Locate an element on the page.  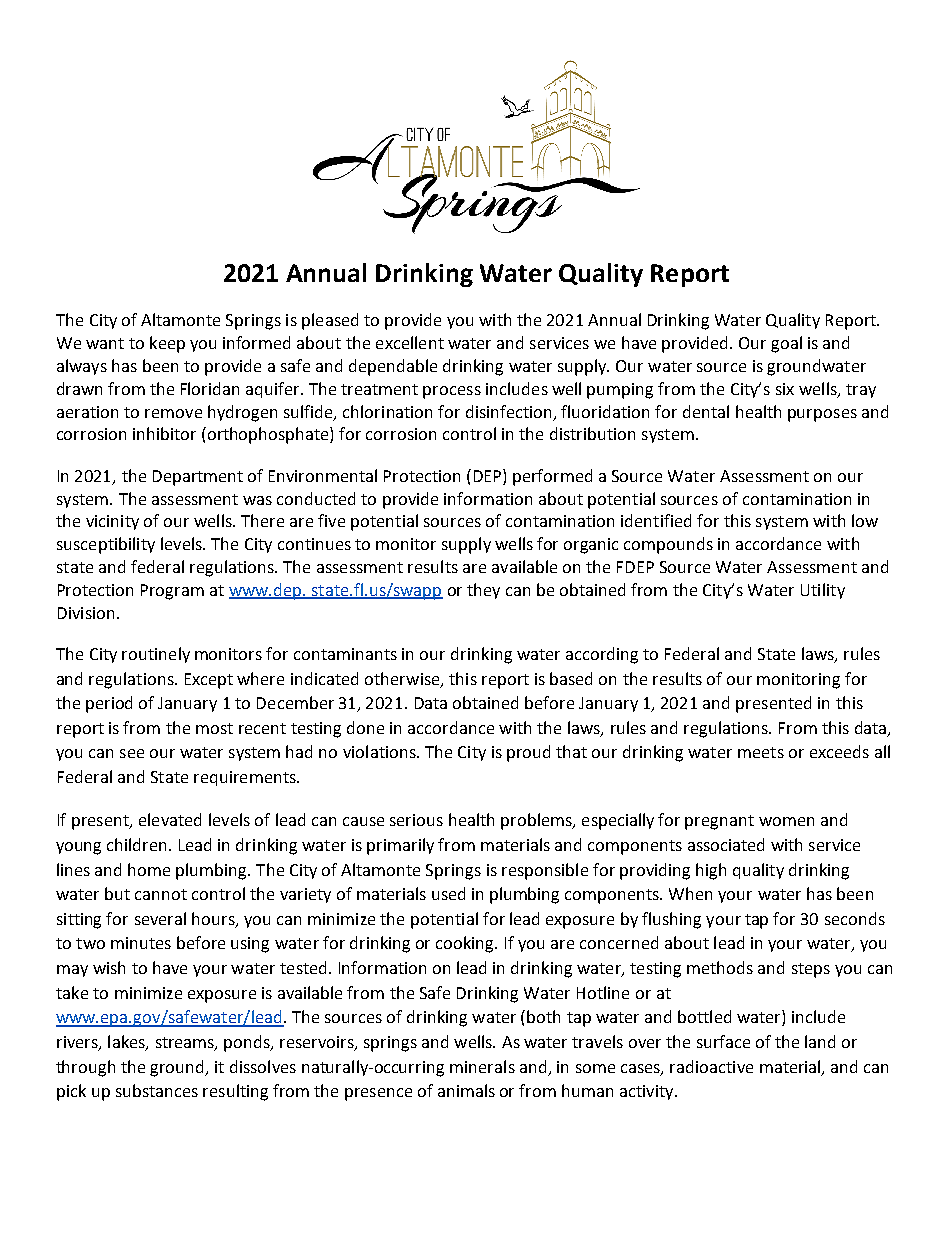
vicinity is located at coordinates (112, 522).
